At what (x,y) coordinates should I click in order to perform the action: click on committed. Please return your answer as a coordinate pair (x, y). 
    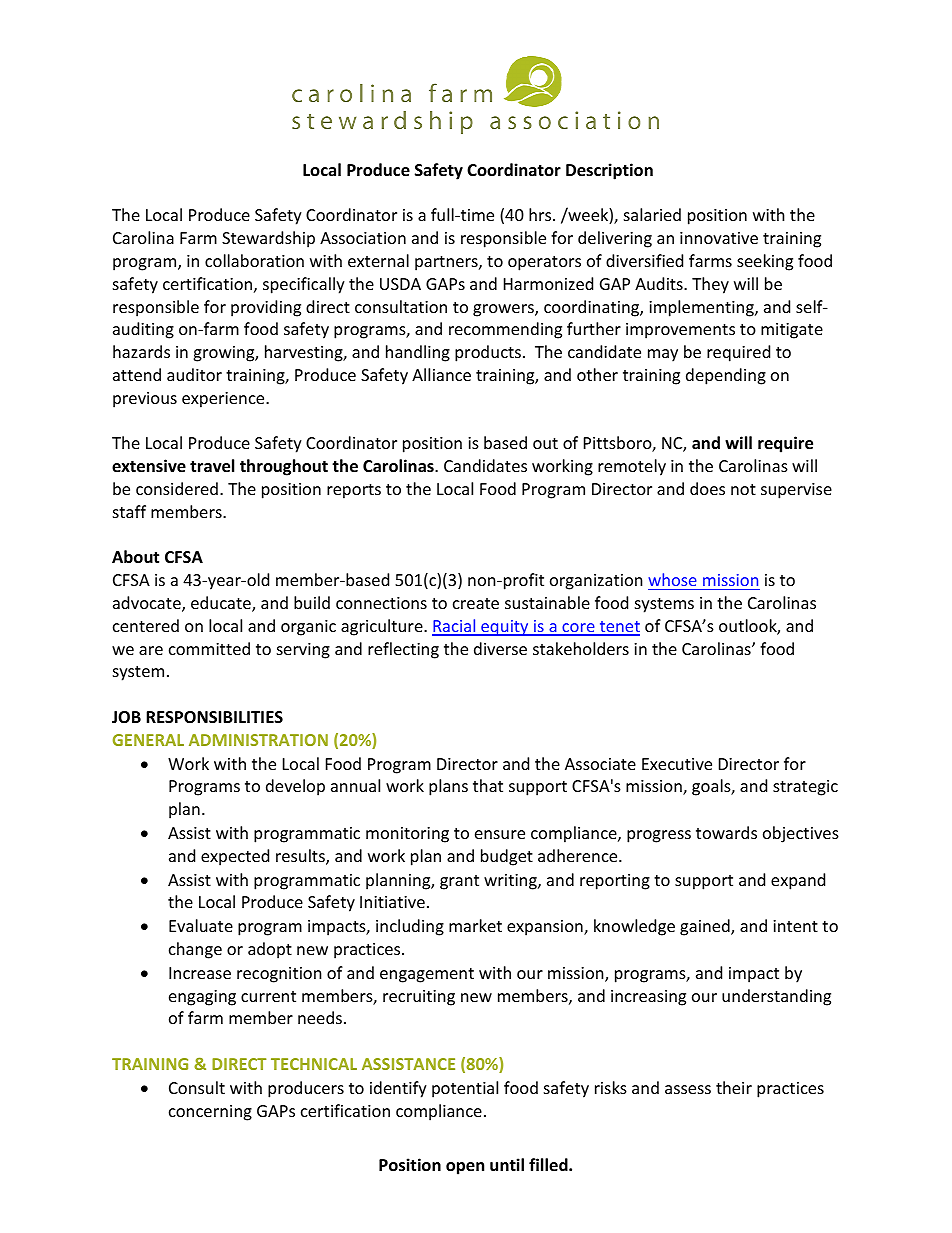
    Looking at the image, I should click on (209, 648).
